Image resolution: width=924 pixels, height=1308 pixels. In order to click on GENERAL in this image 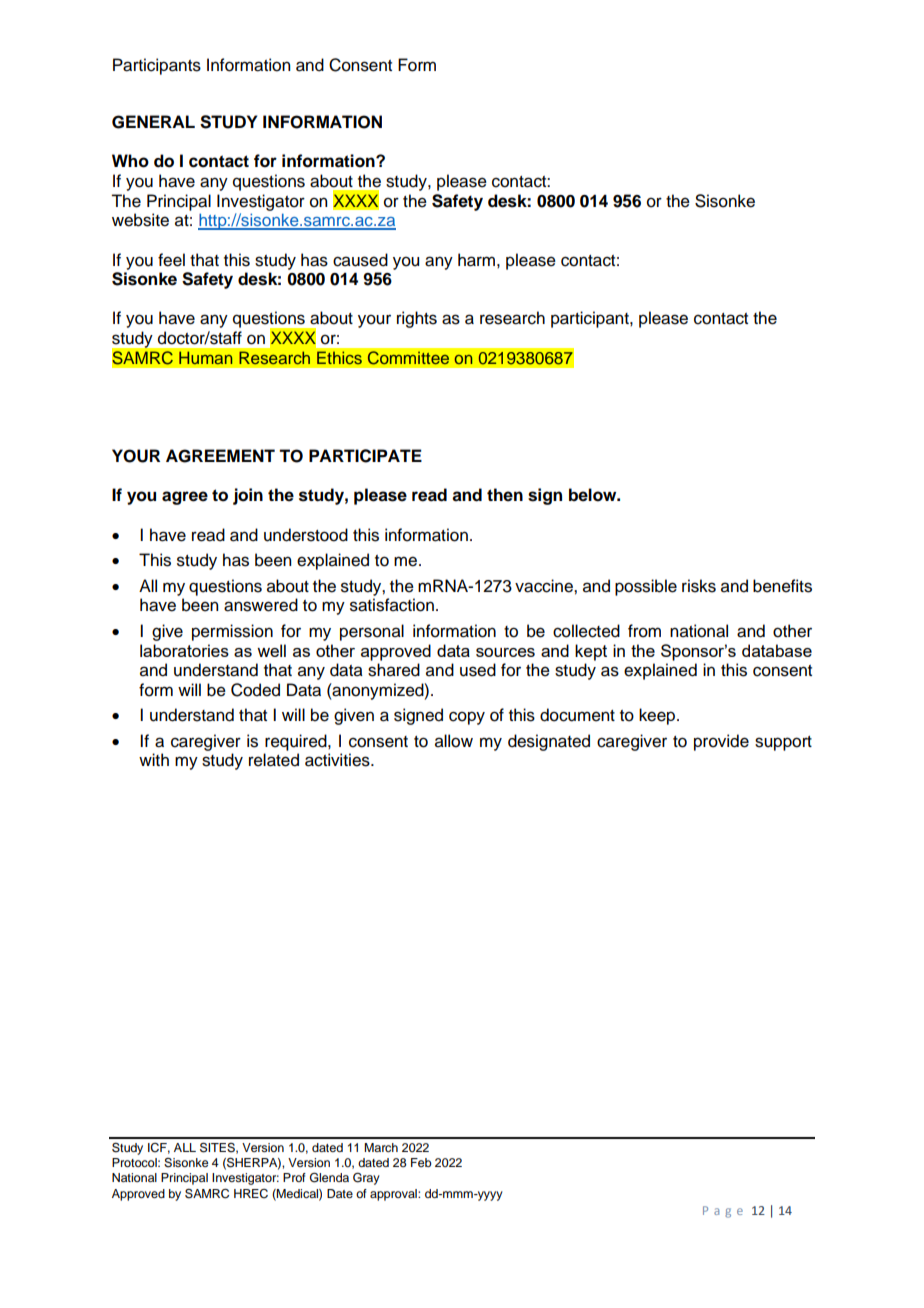, I will do `click(153, 122)`.
